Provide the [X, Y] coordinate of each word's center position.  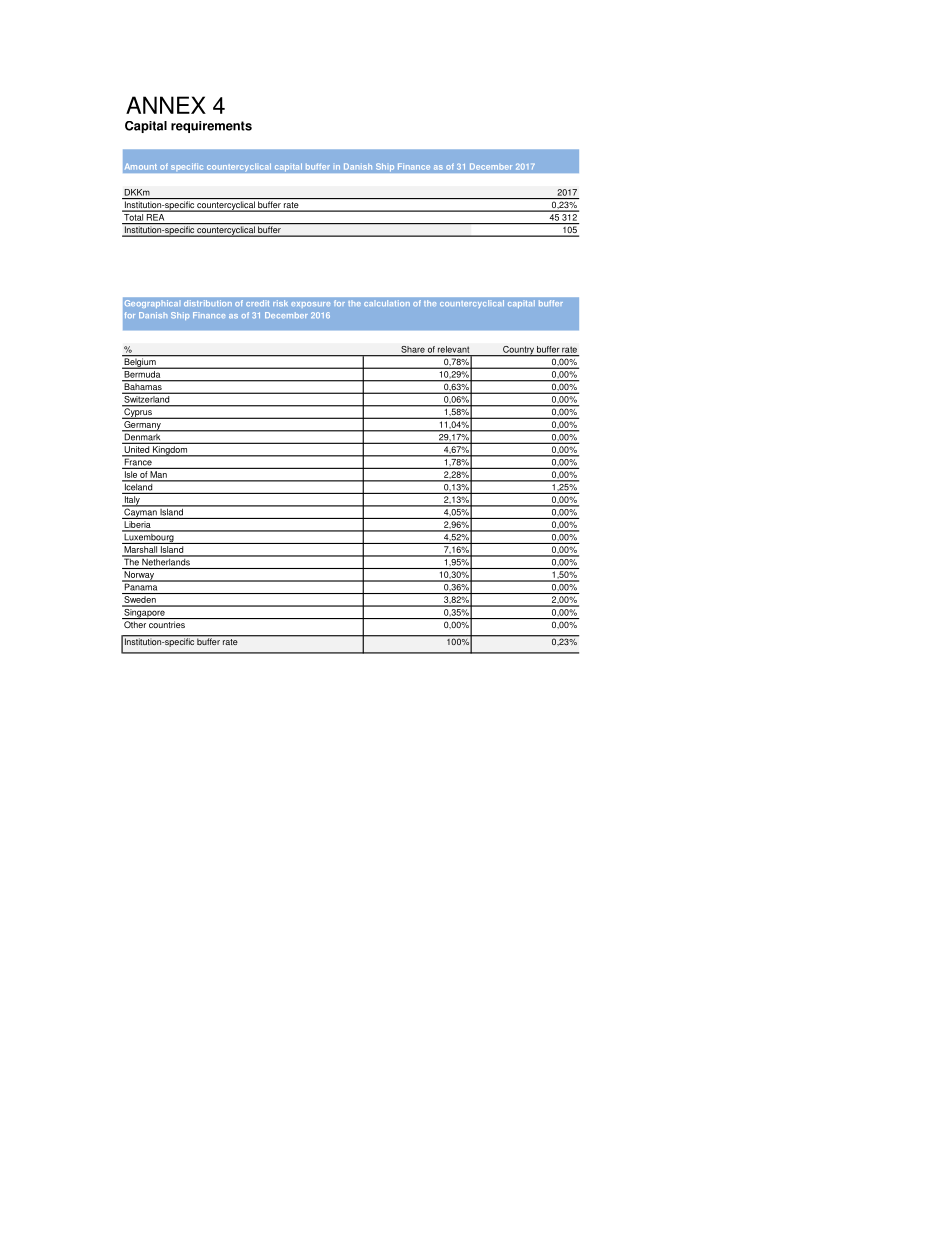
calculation [387, 303]
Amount [141, 166]
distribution [208, 303]
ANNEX [166, 105]
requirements [211, 127]
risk [280, 303]
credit [257, 303]
